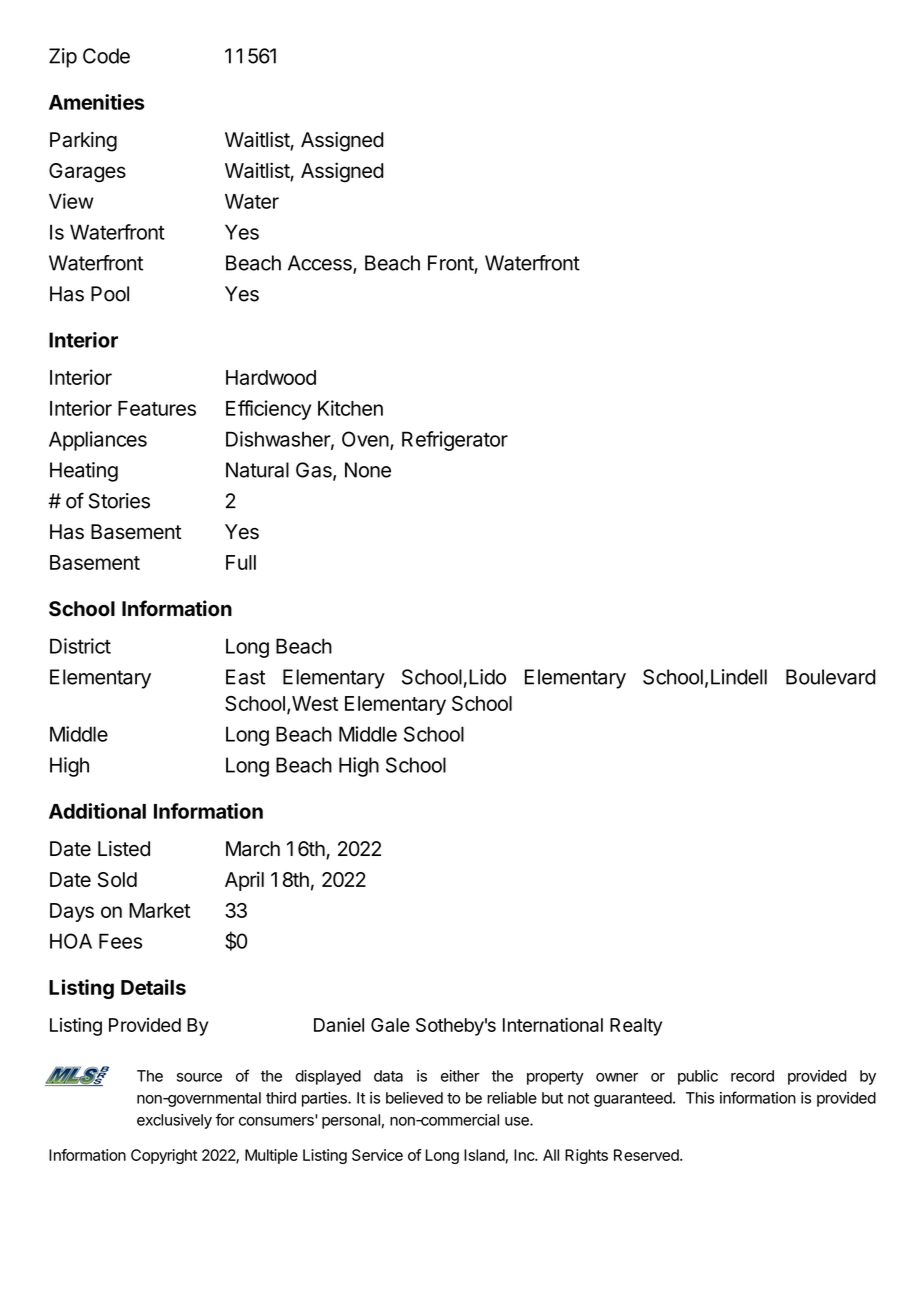 The width and height of the screenshot is (924, 1308). I want to click on exclusively, so click(174, 1121).
